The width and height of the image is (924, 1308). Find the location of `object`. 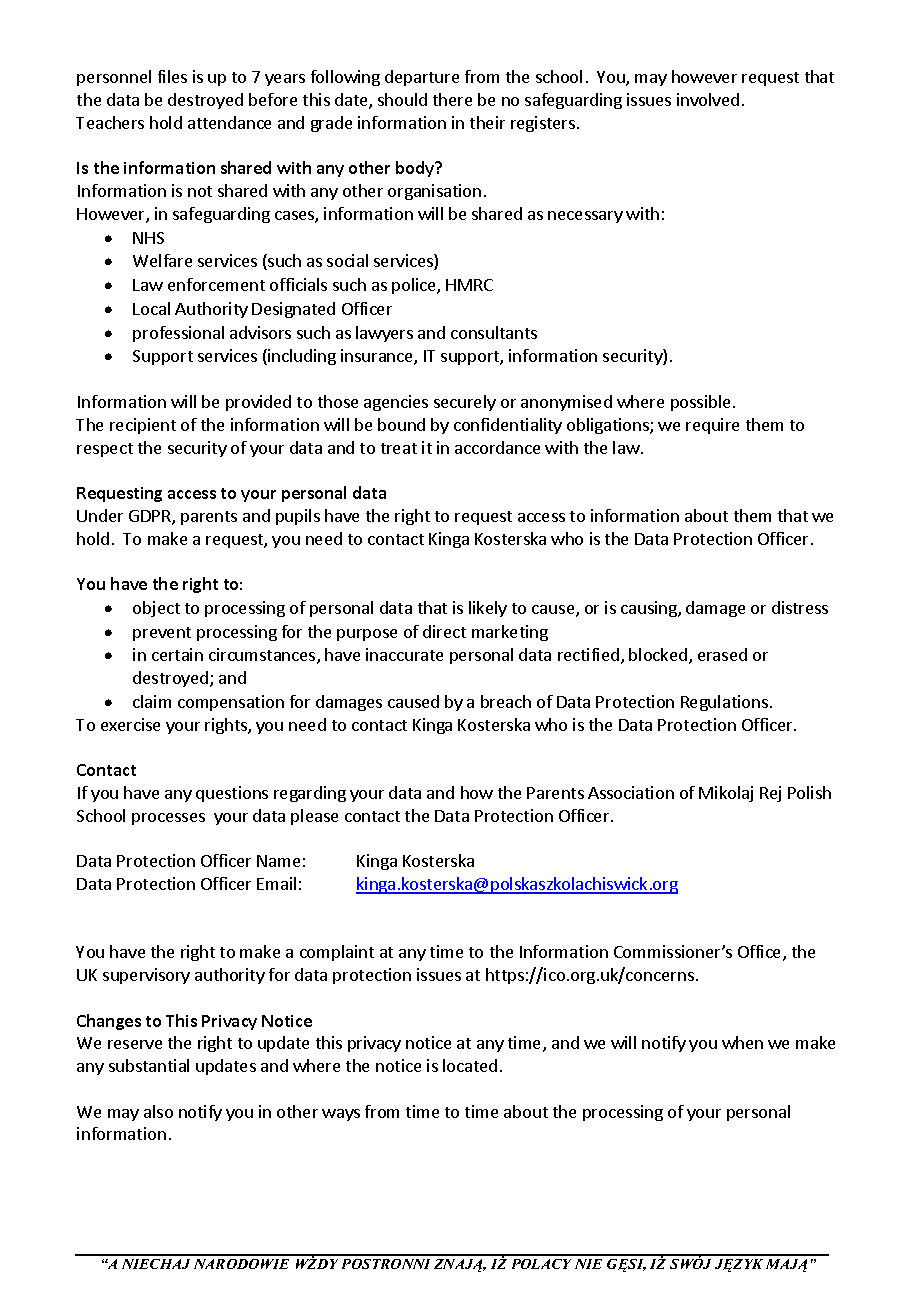

object is located at coordinates (156, 609).
